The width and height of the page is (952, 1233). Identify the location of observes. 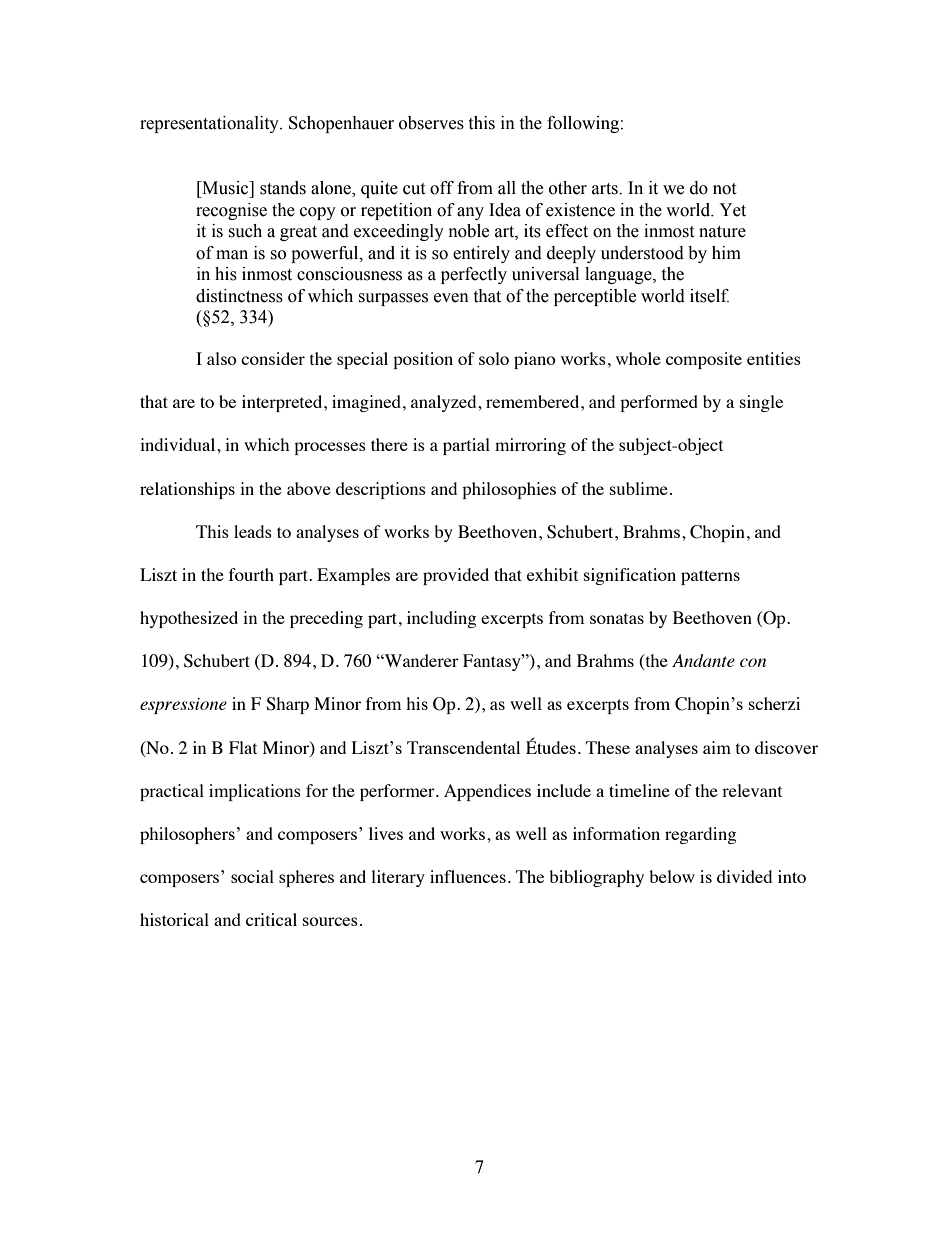
(431, 123).
